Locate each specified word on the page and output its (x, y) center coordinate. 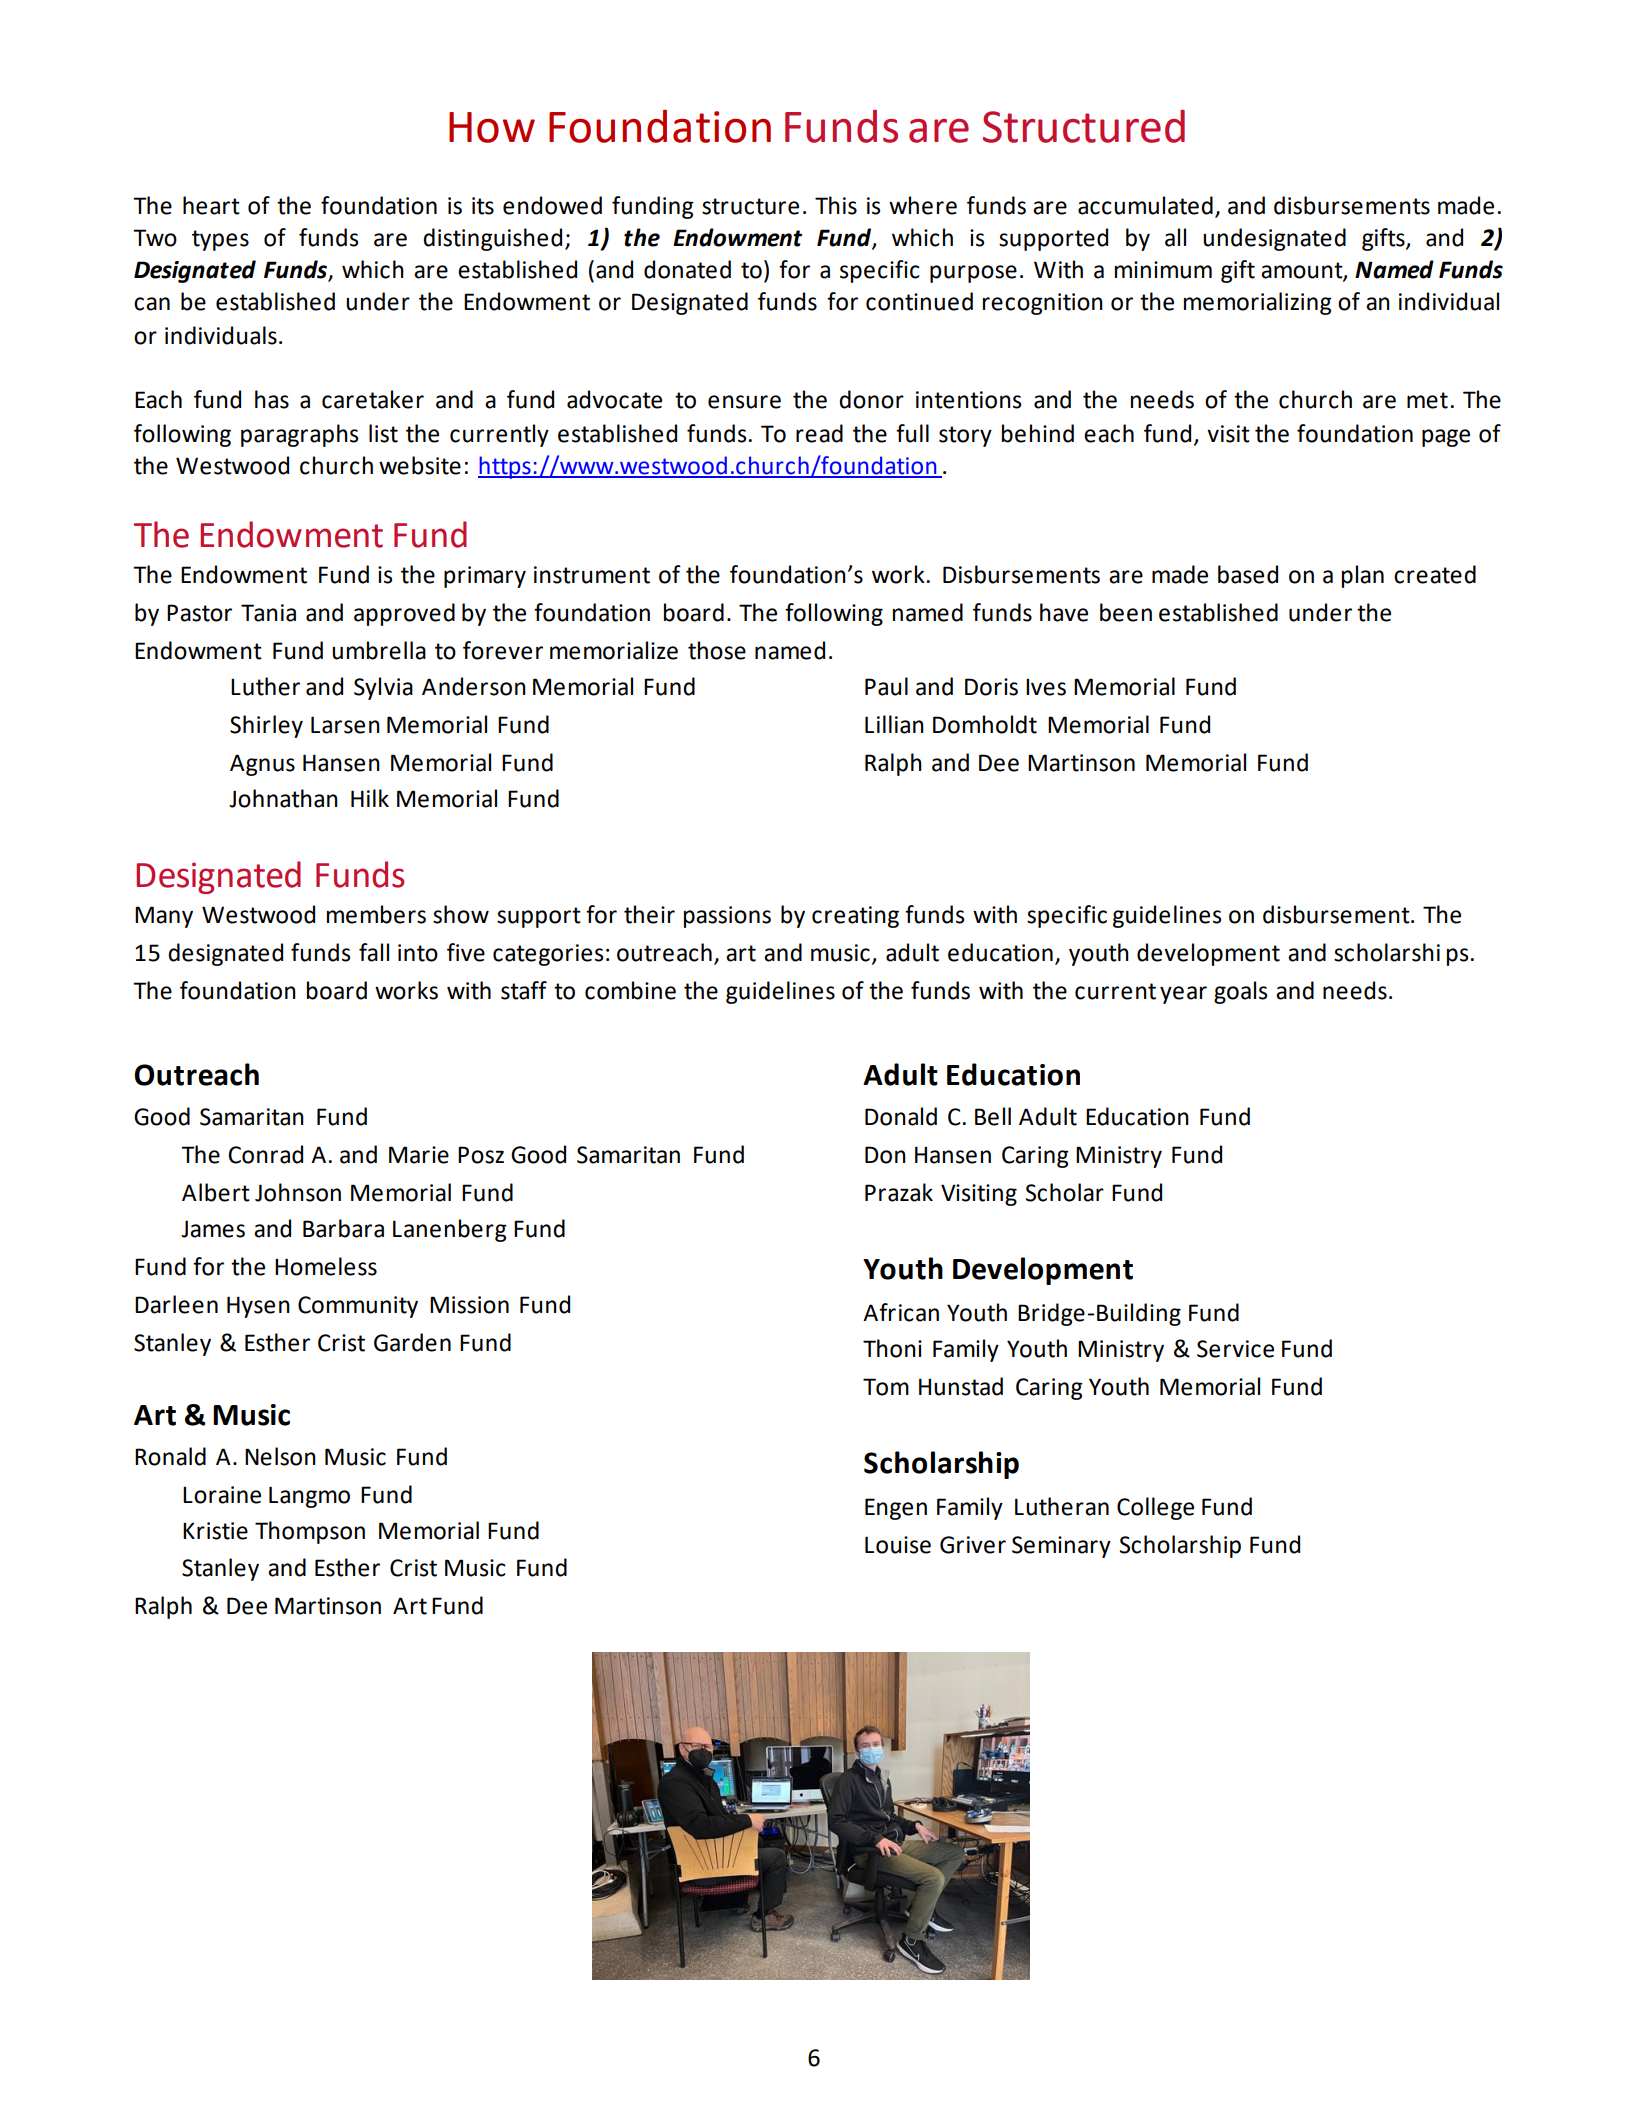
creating (855, 917)
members (376, 914)
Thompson (310, 1532)
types (220, 240)
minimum (1163, 270)
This (836, 205)
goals (1240, 992)
